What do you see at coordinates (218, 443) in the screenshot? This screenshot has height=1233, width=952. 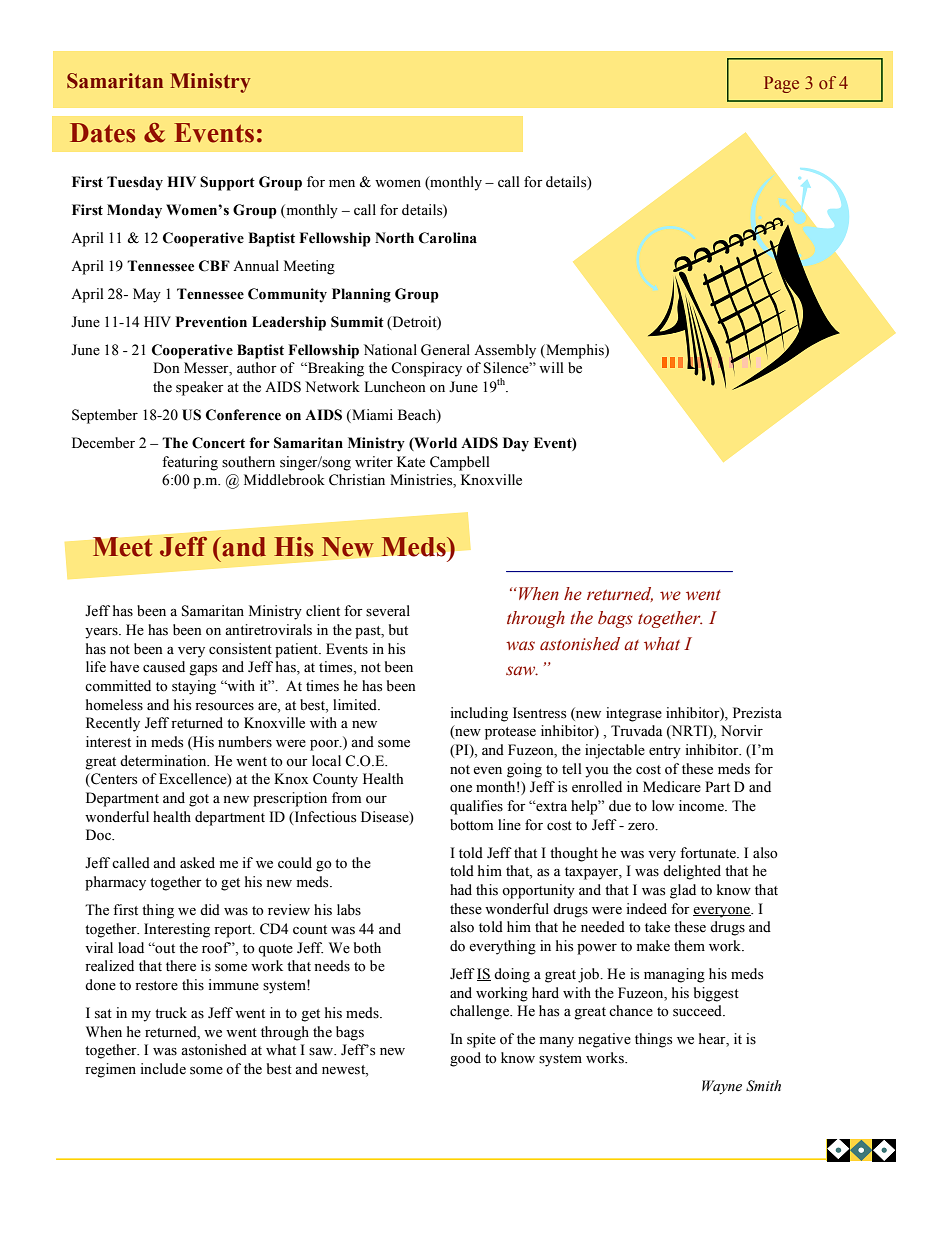 I see `Concert` at bounding box center [218, 443].
